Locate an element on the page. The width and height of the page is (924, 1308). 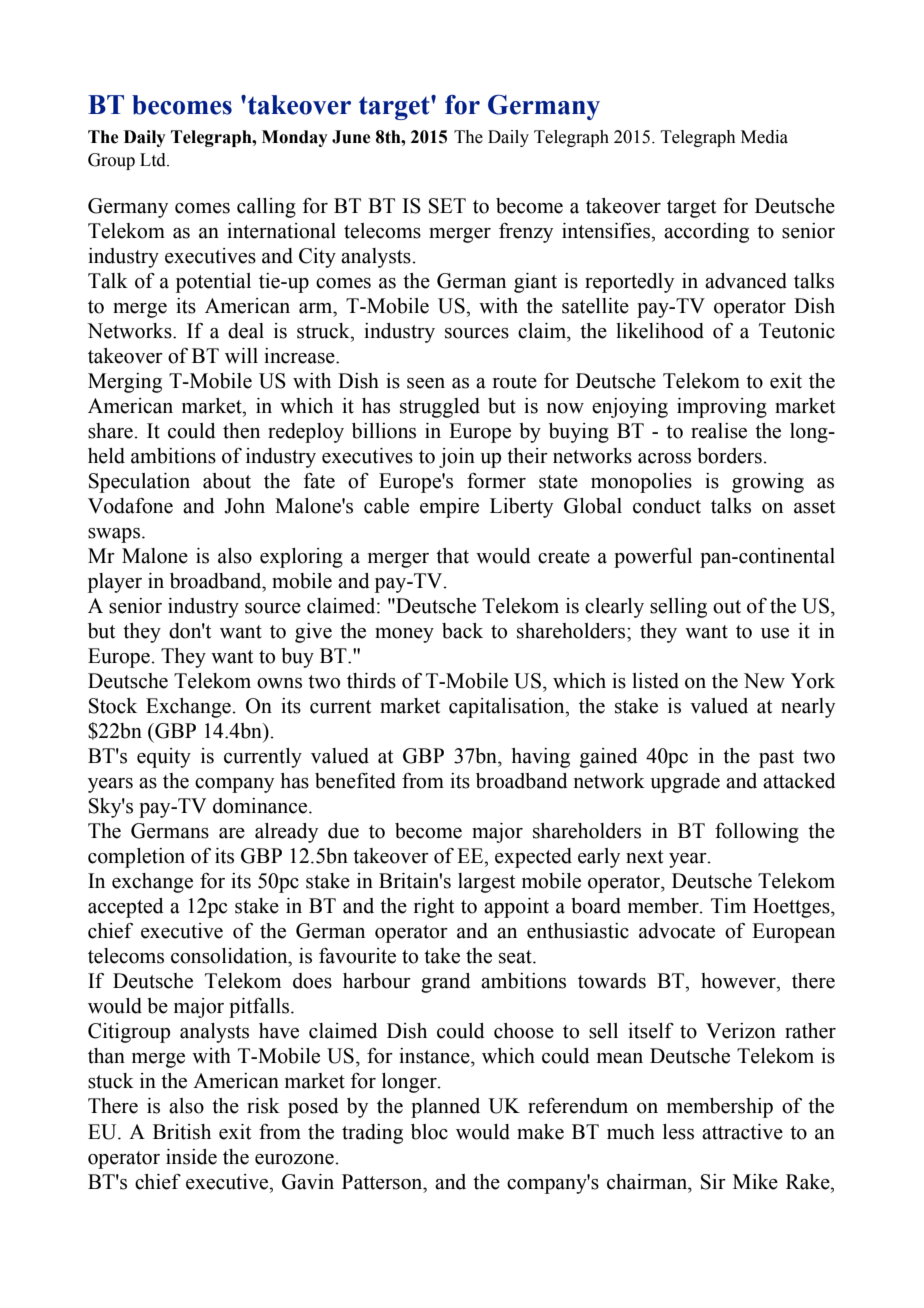
back is located at coordinates (462, 631).
